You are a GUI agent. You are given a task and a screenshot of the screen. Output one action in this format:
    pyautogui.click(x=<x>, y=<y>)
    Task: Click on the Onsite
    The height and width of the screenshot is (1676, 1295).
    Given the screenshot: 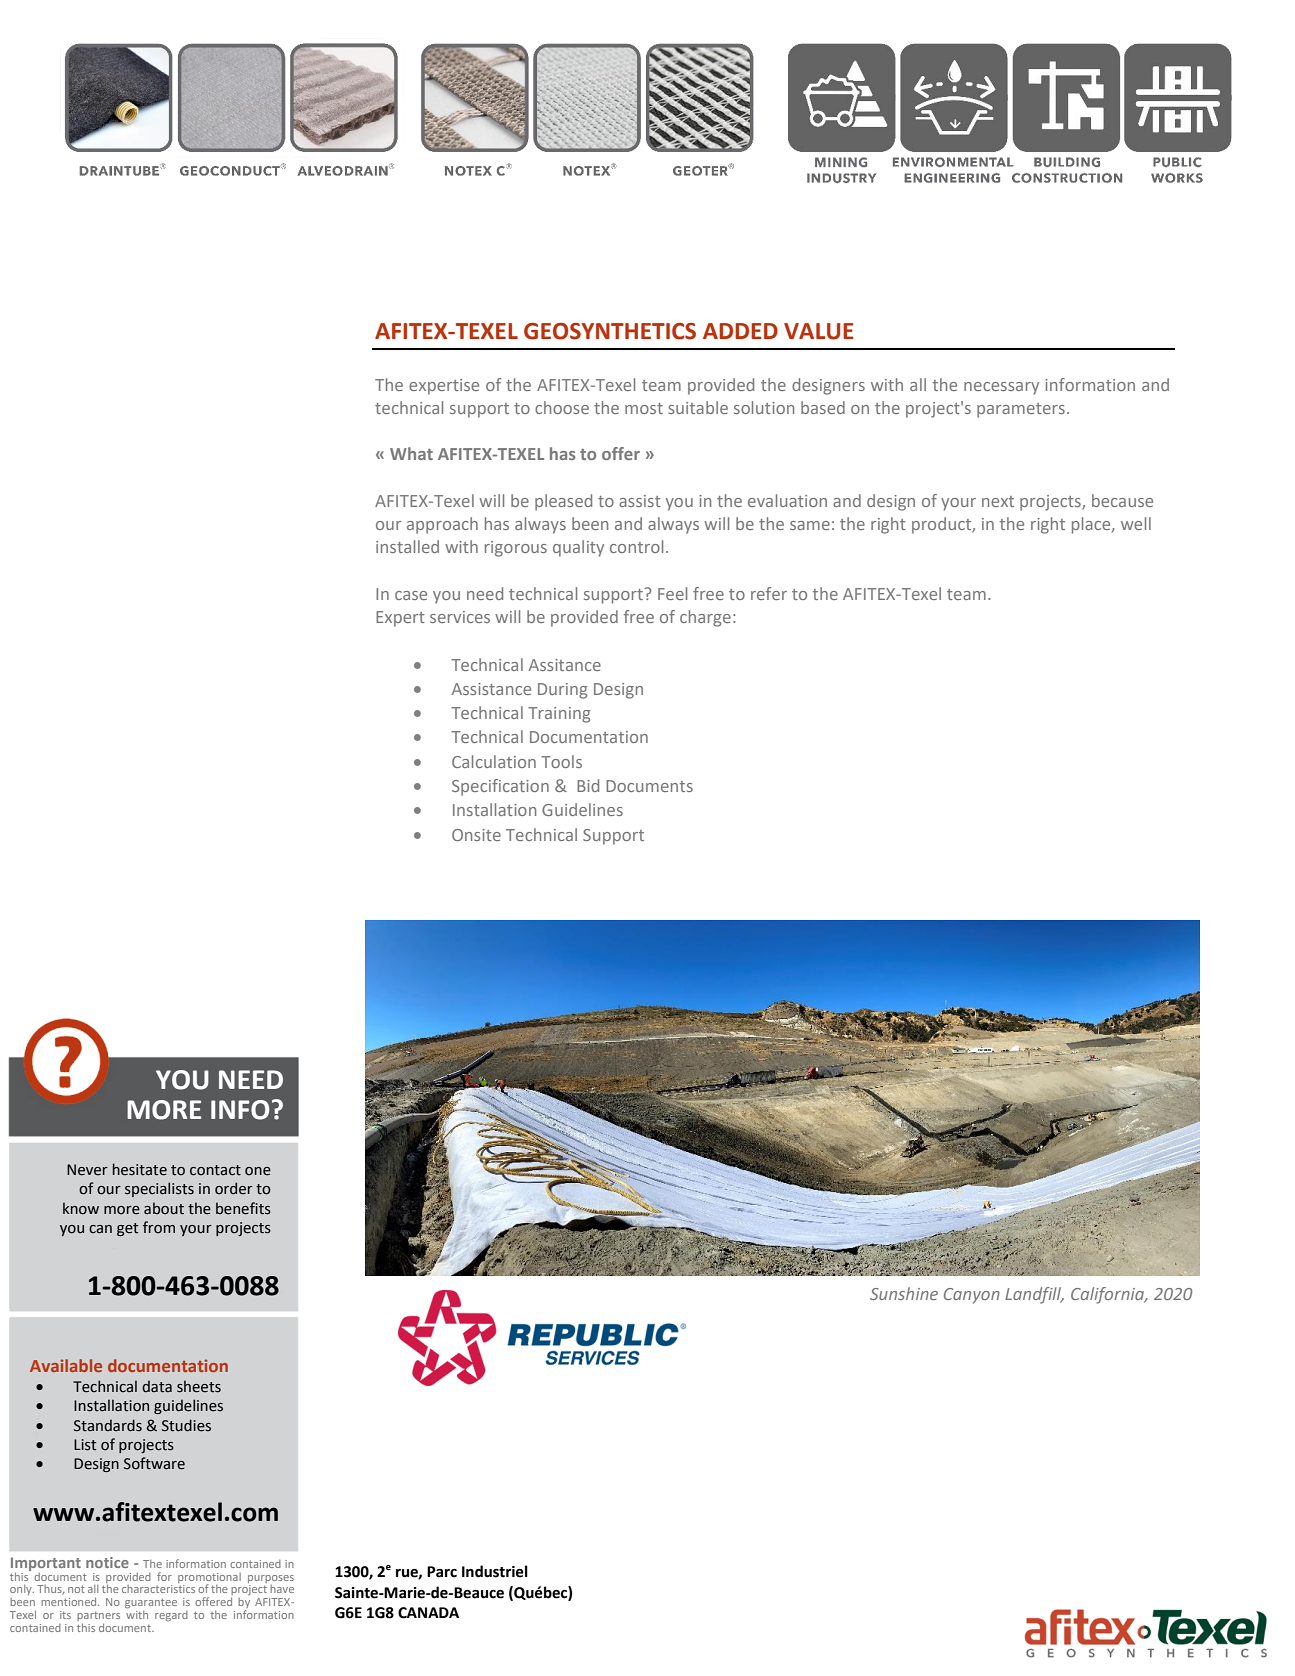 What is the action you would take?
    pyautogui.click(x=476, y=835)
